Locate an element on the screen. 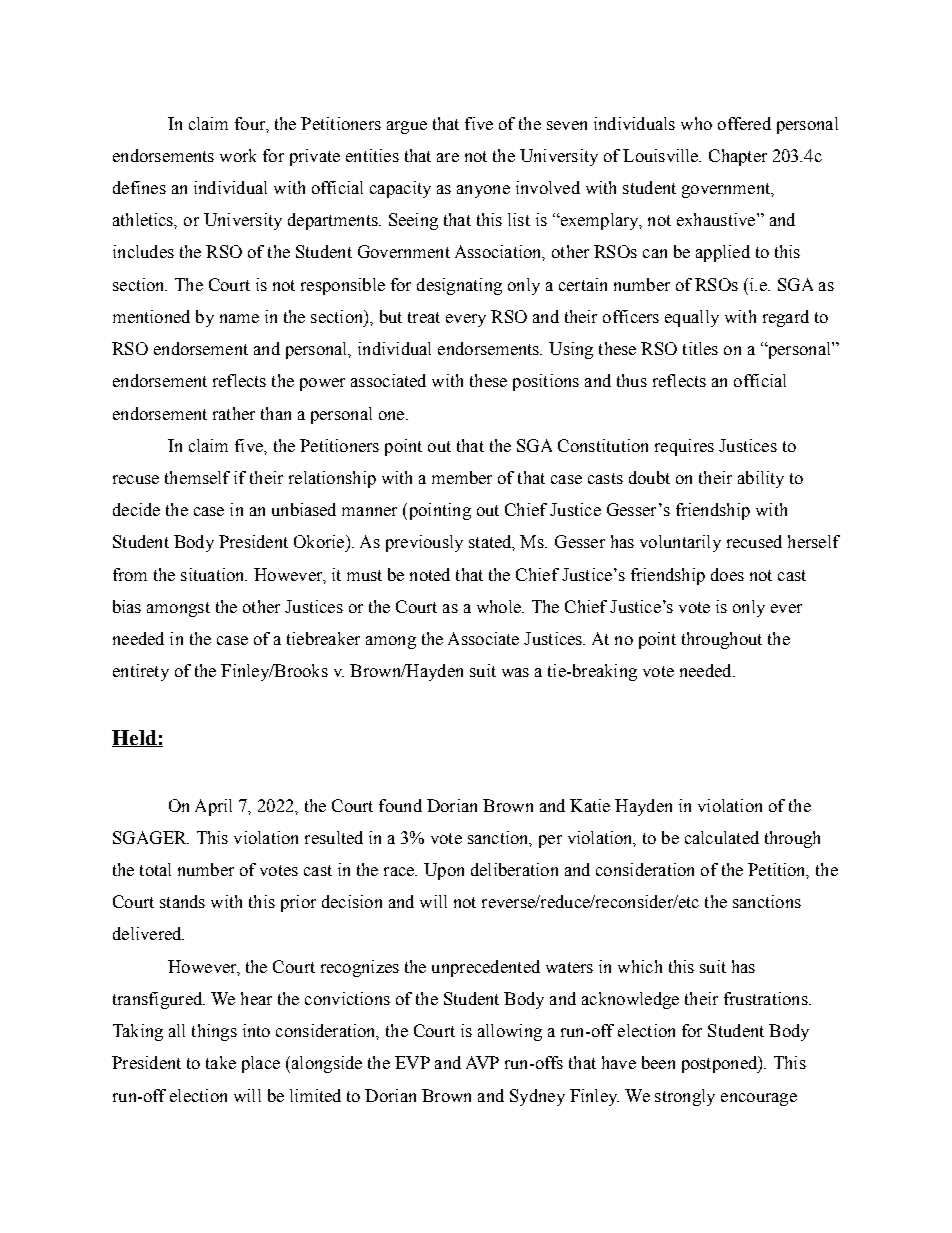 This screenshot has height=1233, width=952. are is located at coordinates (448, 157).
